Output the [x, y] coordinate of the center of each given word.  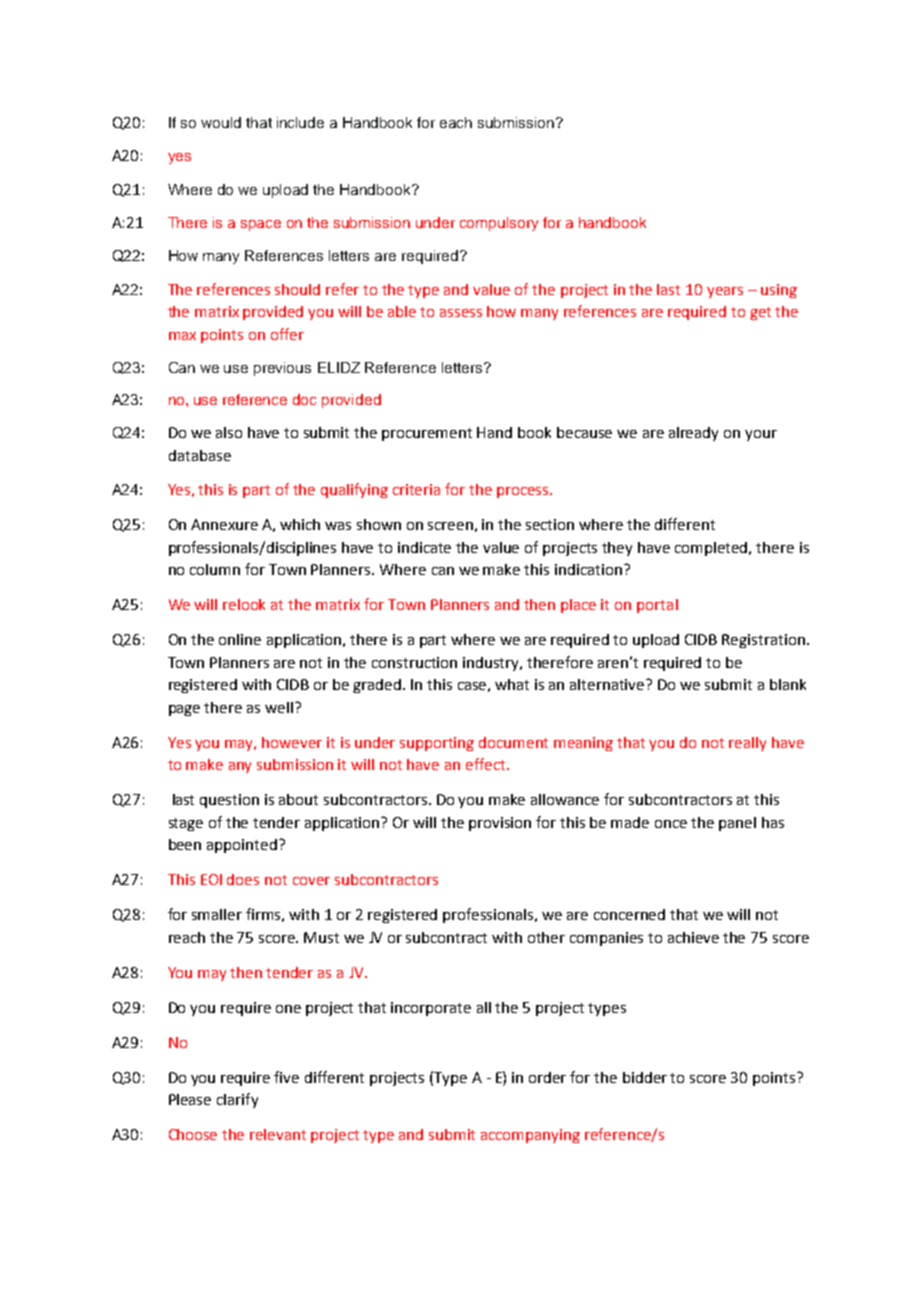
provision [500, 824]
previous [282, 369]
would [221, 122]
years [725, 292]
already [693, 434]
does [243, 879]
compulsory [499, 224]
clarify [237, 1100]
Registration [763, 641]
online [240, 639]
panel [737, 824]
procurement [427, 434]
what [512, 684]
